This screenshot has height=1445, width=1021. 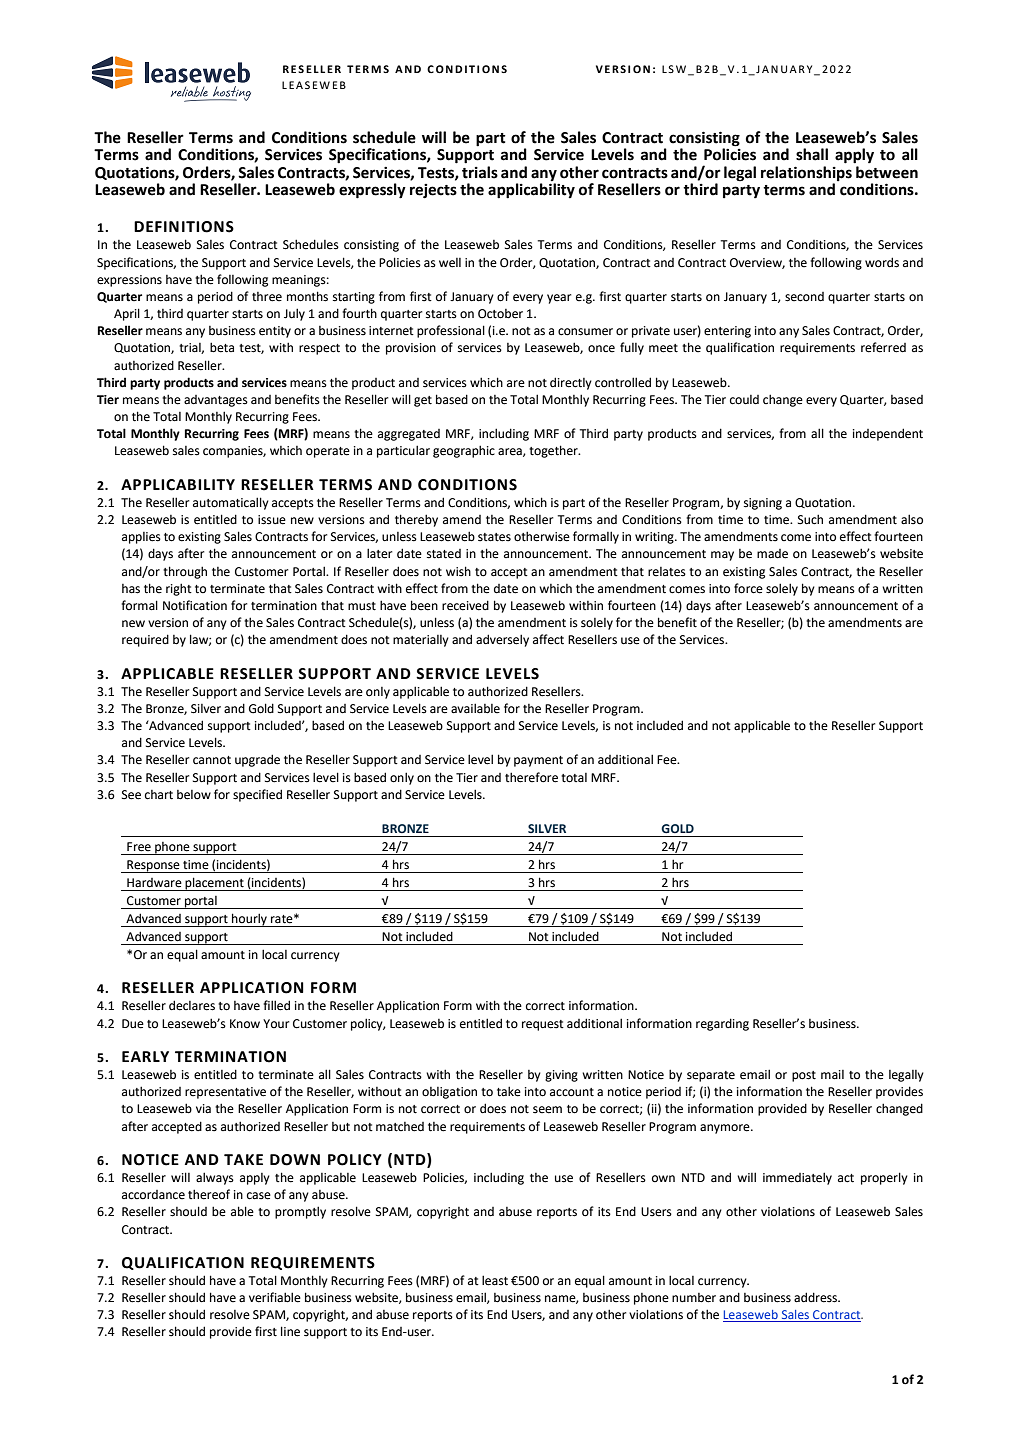 I want to click on relationships, so click(x=806, y=172).
